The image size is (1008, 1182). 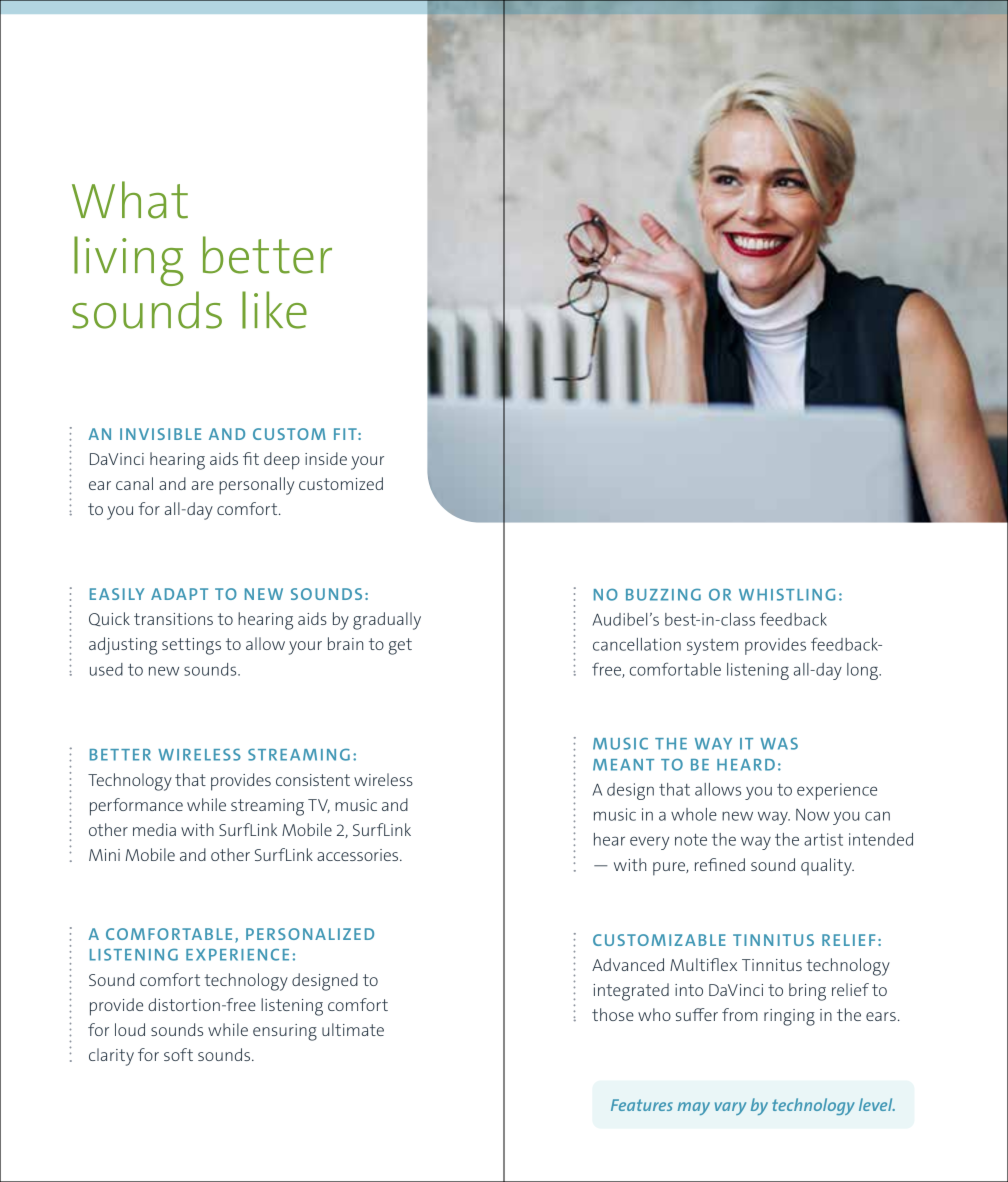 What do you see at coordinates (178, 1054) in the document?
I see `soft` at bounding box center [178, 1054].
